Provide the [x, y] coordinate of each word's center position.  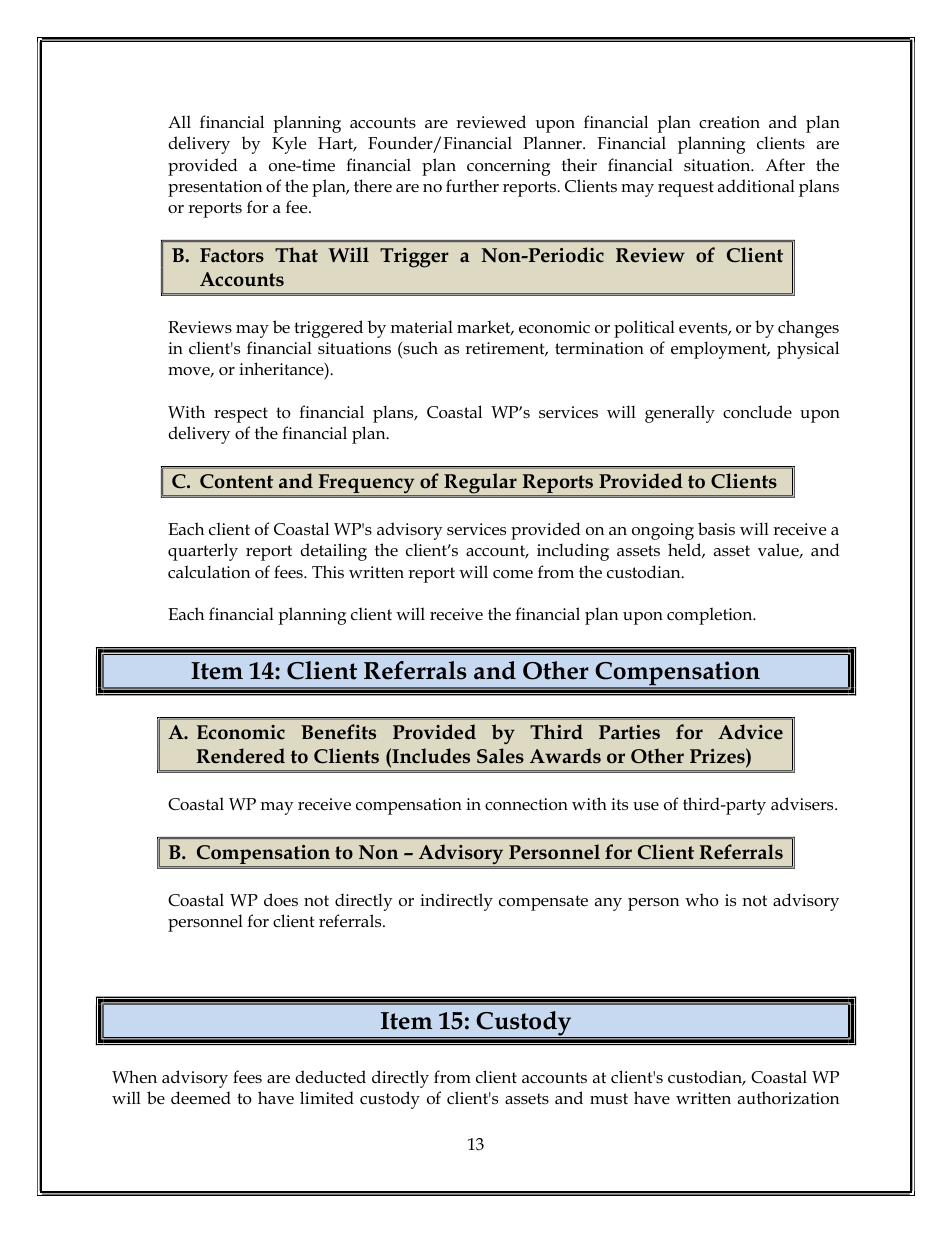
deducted [330, 1077]
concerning [508, 167]
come [513, 574]
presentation [215, 188]
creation [729, 122]
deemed [201, 1098]
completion [711, 616]
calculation [209, 572]
